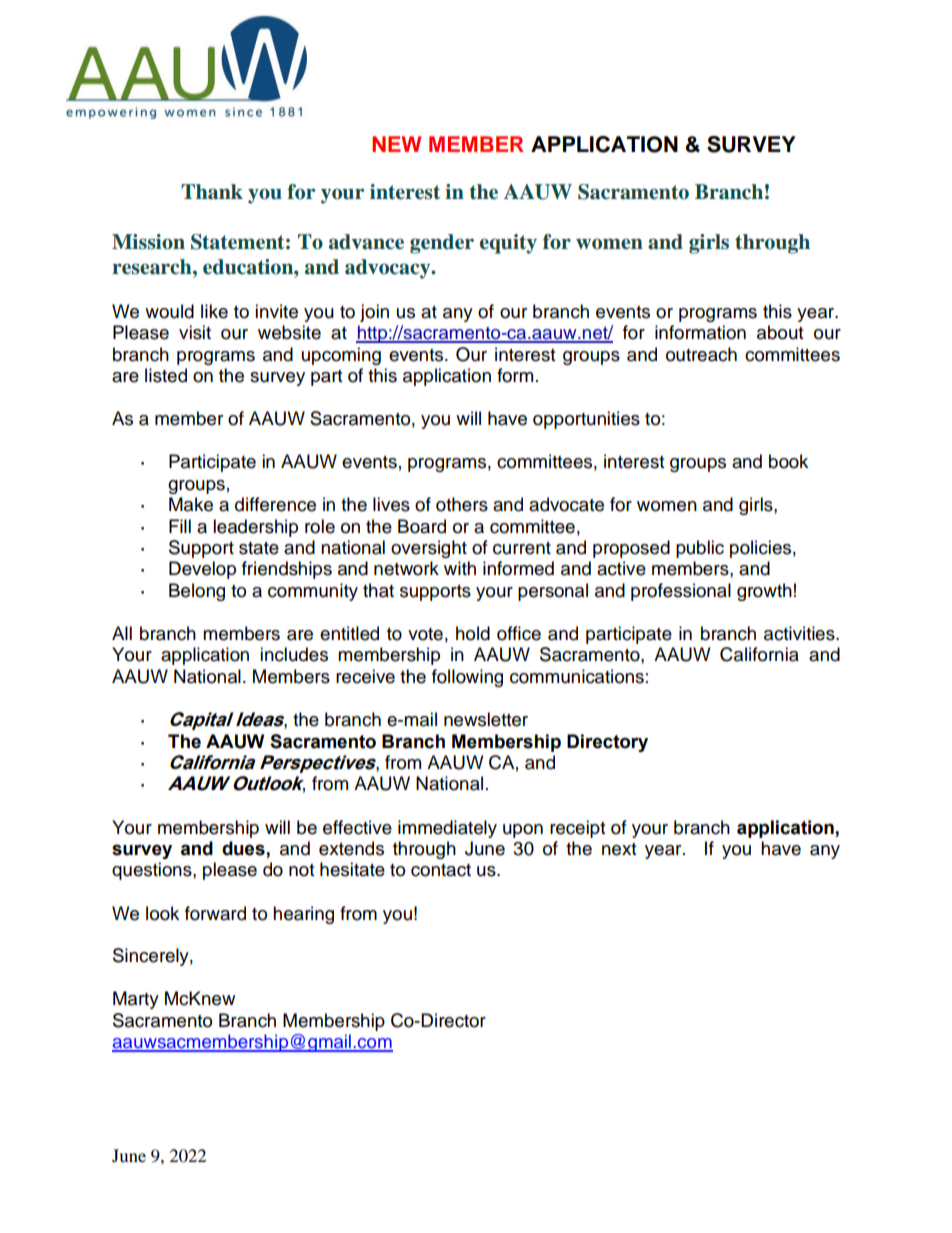 The image size is (952, 1233). I want to click on dues, so click(244, 849).
